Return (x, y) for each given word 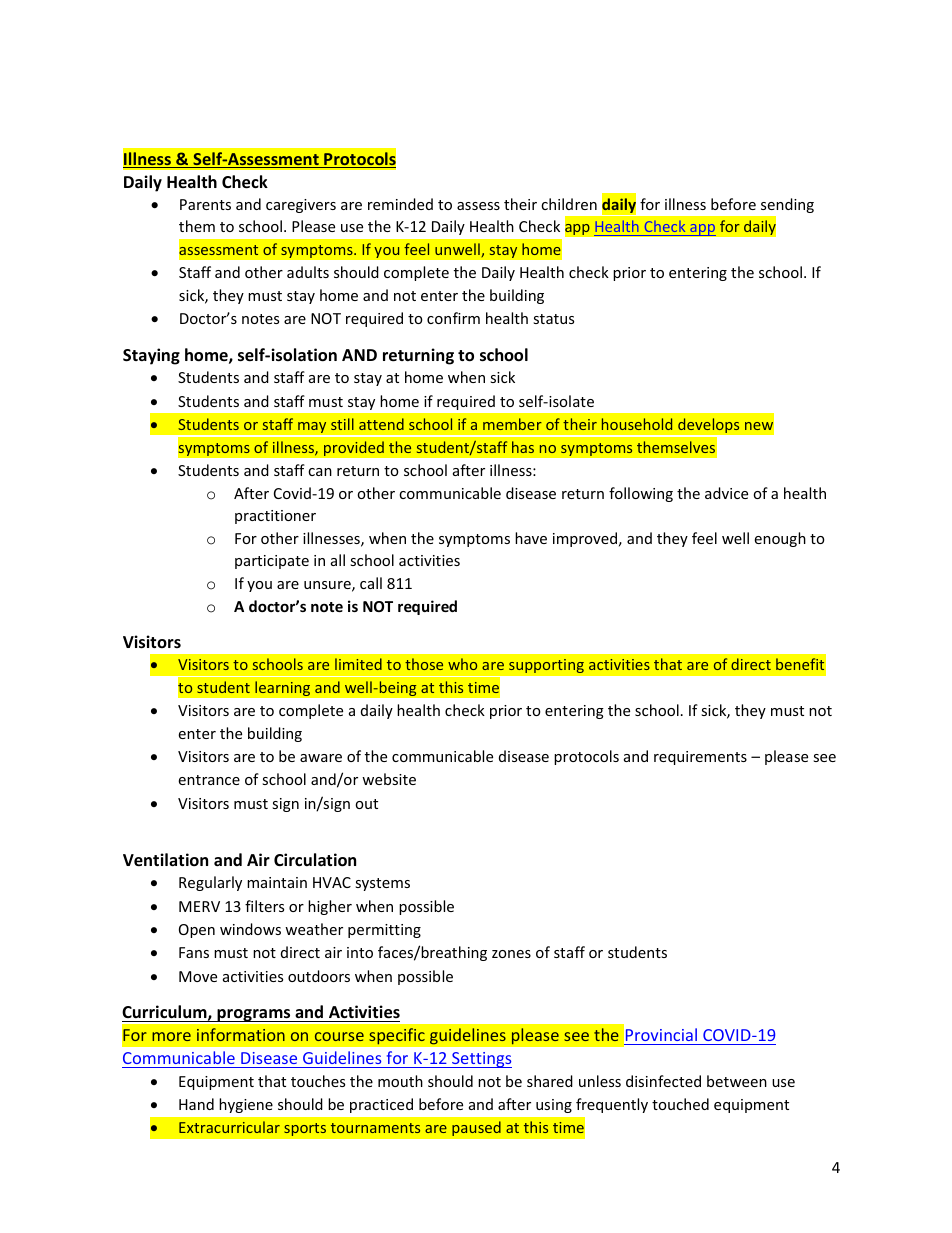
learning (282, 688)
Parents (205, 204)
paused (476, 1128)
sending (787, 205)
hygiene (246, 1105)
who (462, 664)
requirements (700, 758)
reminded (400, 204)
